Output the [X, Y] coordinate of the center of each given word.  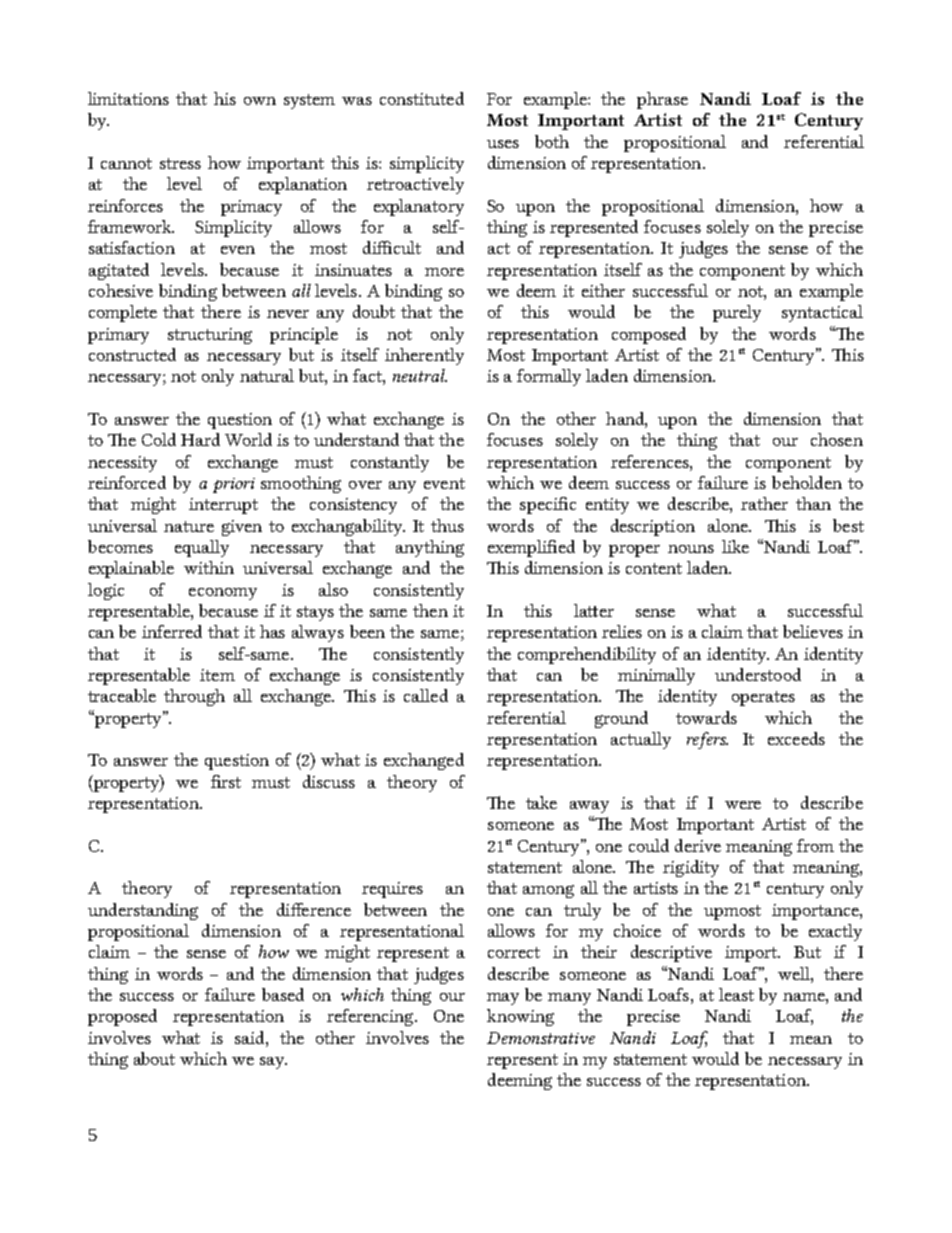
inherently [424, 356]
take [541, 802]
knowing [520, 1017]
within [209, 567]
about [154, 1058]
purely [737, 313]
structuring [210, 336]
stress [180, 163]
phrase [662, 100]
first [226, 781]
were [743, 805]
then [430, 610]
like [735, 546]
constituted [422, 98]
